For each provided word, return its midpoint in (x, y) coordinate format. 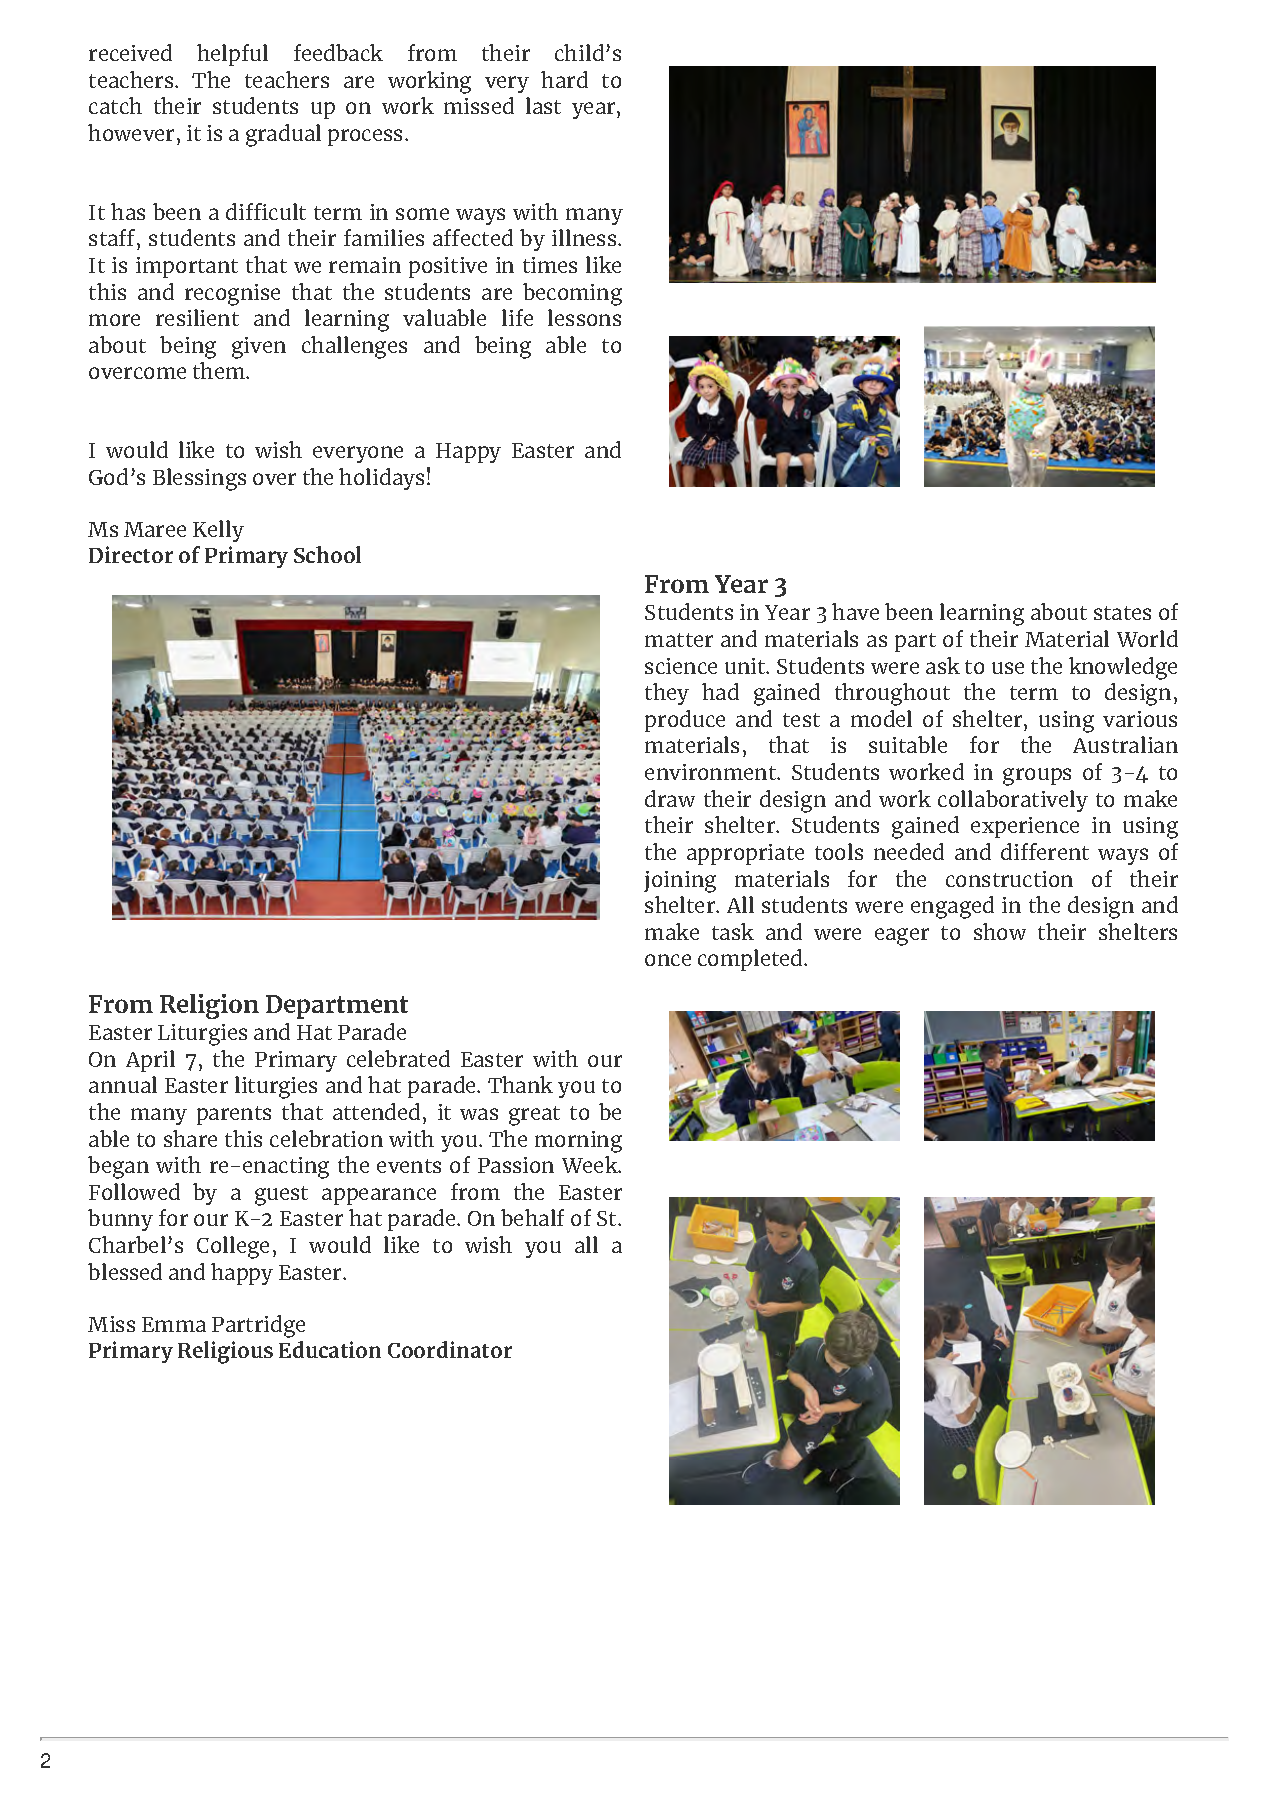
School (327, 554)
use (1008, 668)
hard (564, 79)
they (667, 694)
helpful (232, 55)
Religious (225, 1352)
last (543, 105)
